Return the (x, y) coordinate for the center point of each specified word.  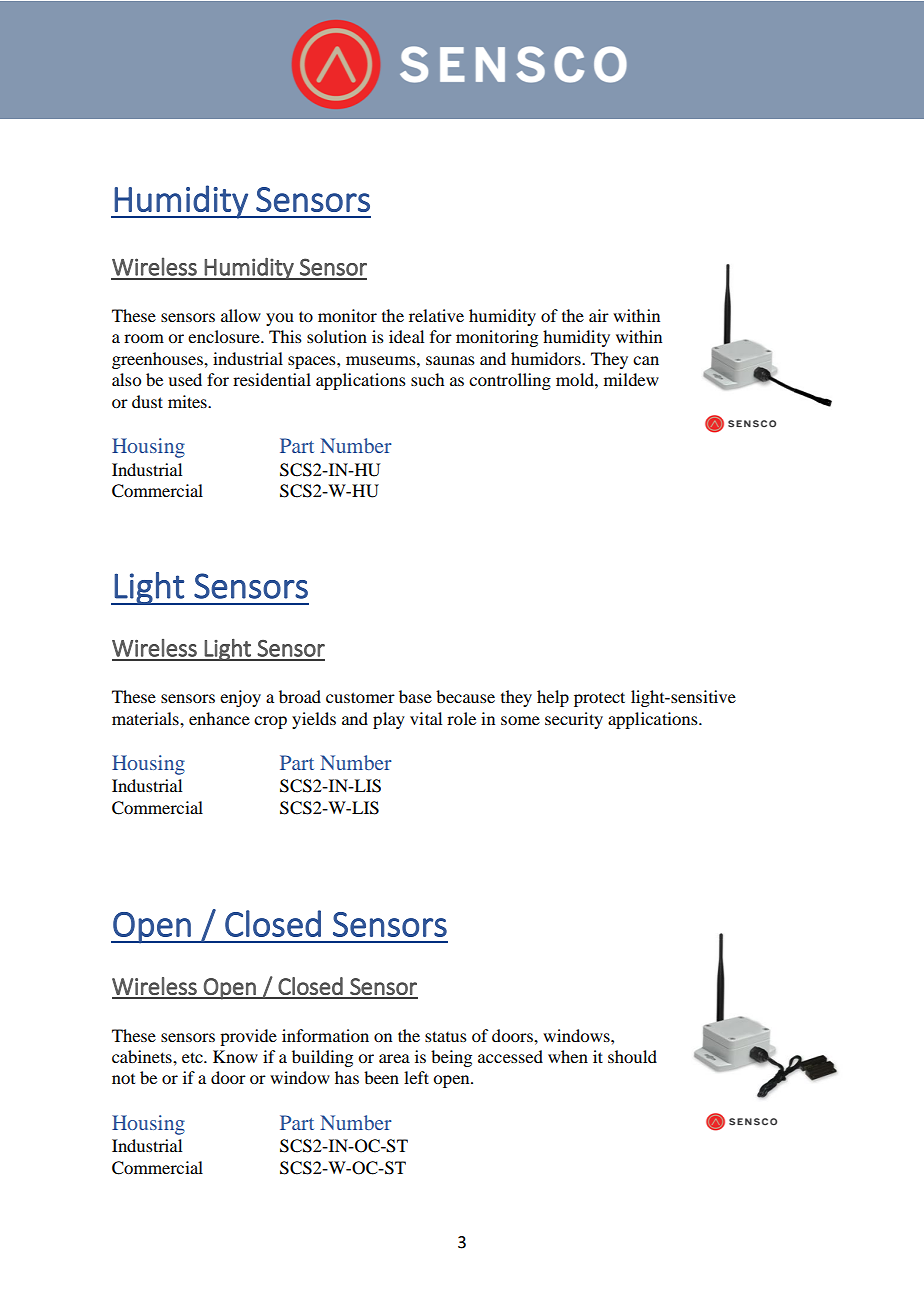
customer (360, 697)
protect (599, 699)
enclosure (225, 336)
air (599, 315)
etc (193, 1057)
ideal (406, 336)
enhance (219, 718)
